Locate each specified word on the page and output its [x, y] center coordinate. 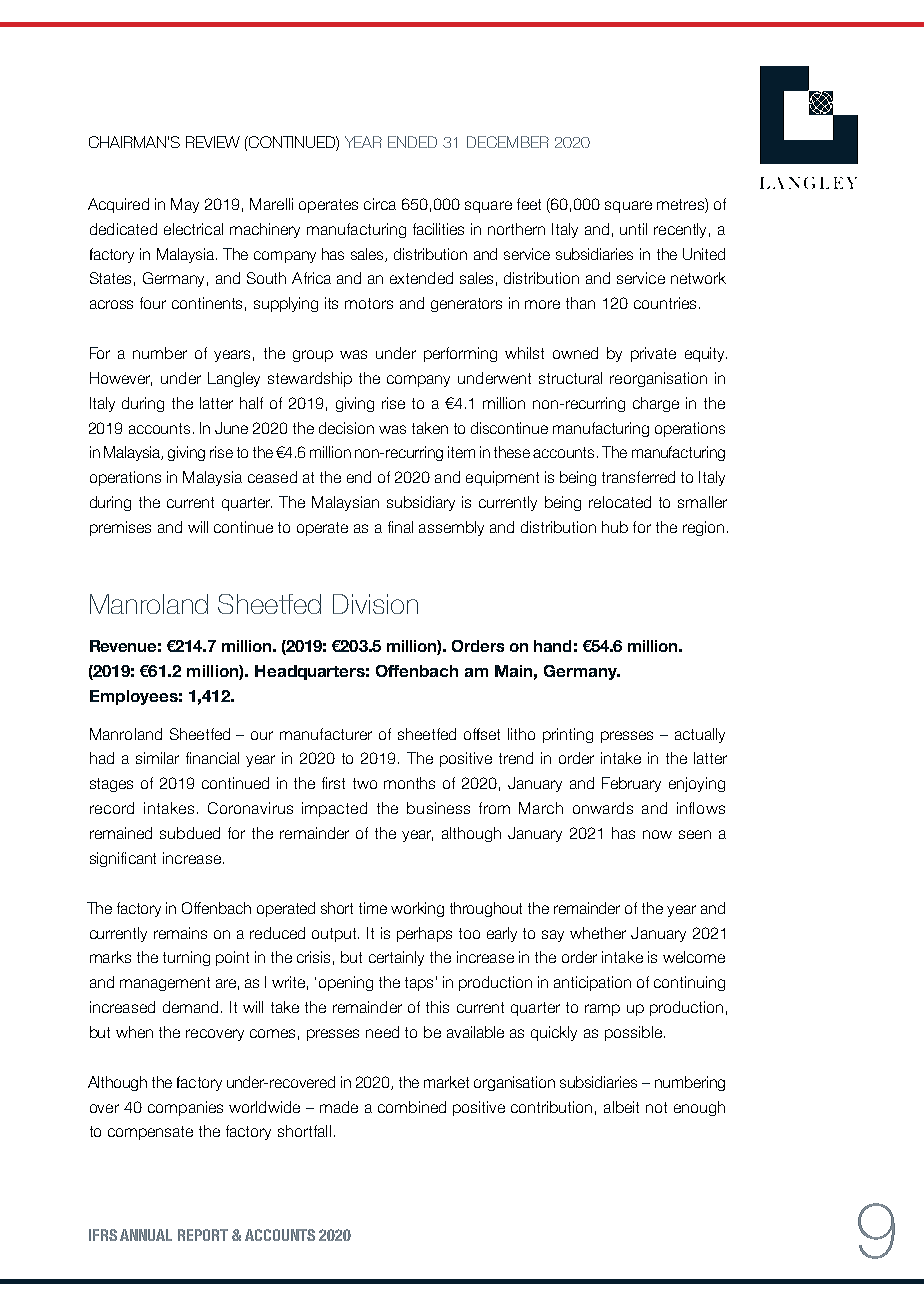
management [165, 984]
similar [157, 758]
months [409, 783]
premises [120, 528]
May [185, 205]
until [633, 229]
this [437, 1007]
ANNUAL [146, 1235]
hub [615, 527]
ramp [602, 1010]
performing [460, 354]
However [121, 379]
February [631, 784]
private [653, 354]
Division [375, 604]
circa [380, 204]
